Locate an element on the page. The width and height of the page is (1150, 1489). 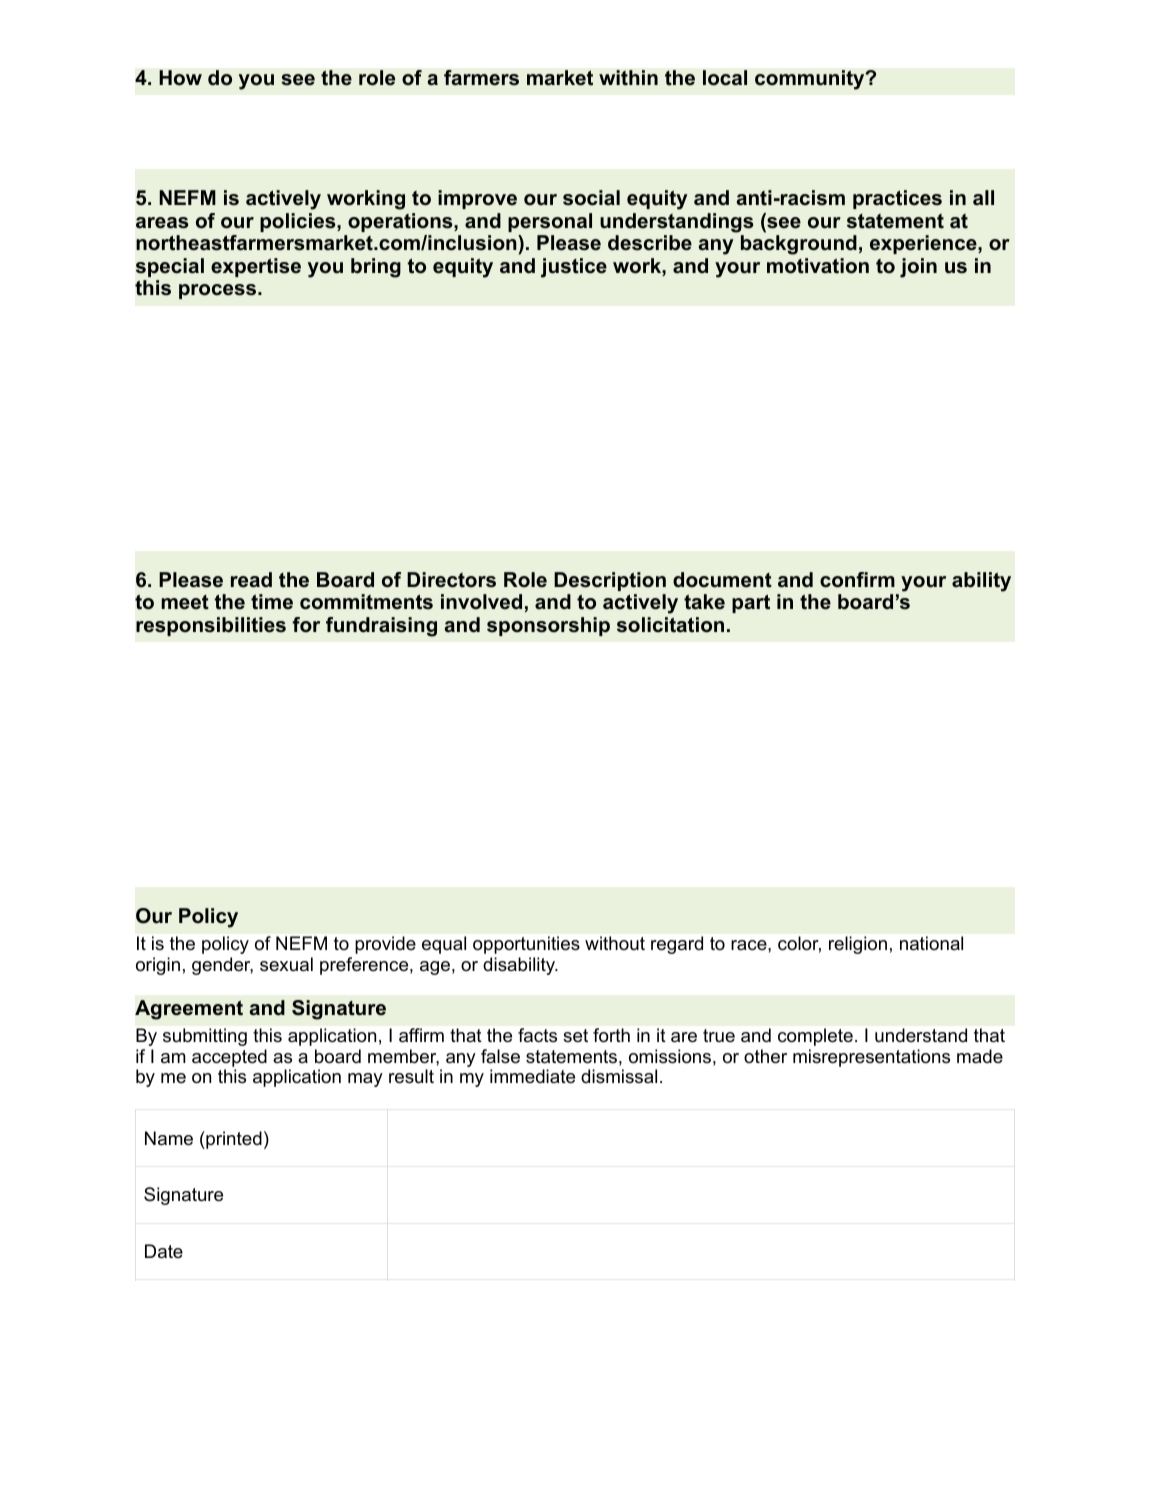
immediate is located at coordinates (532, 1076).
